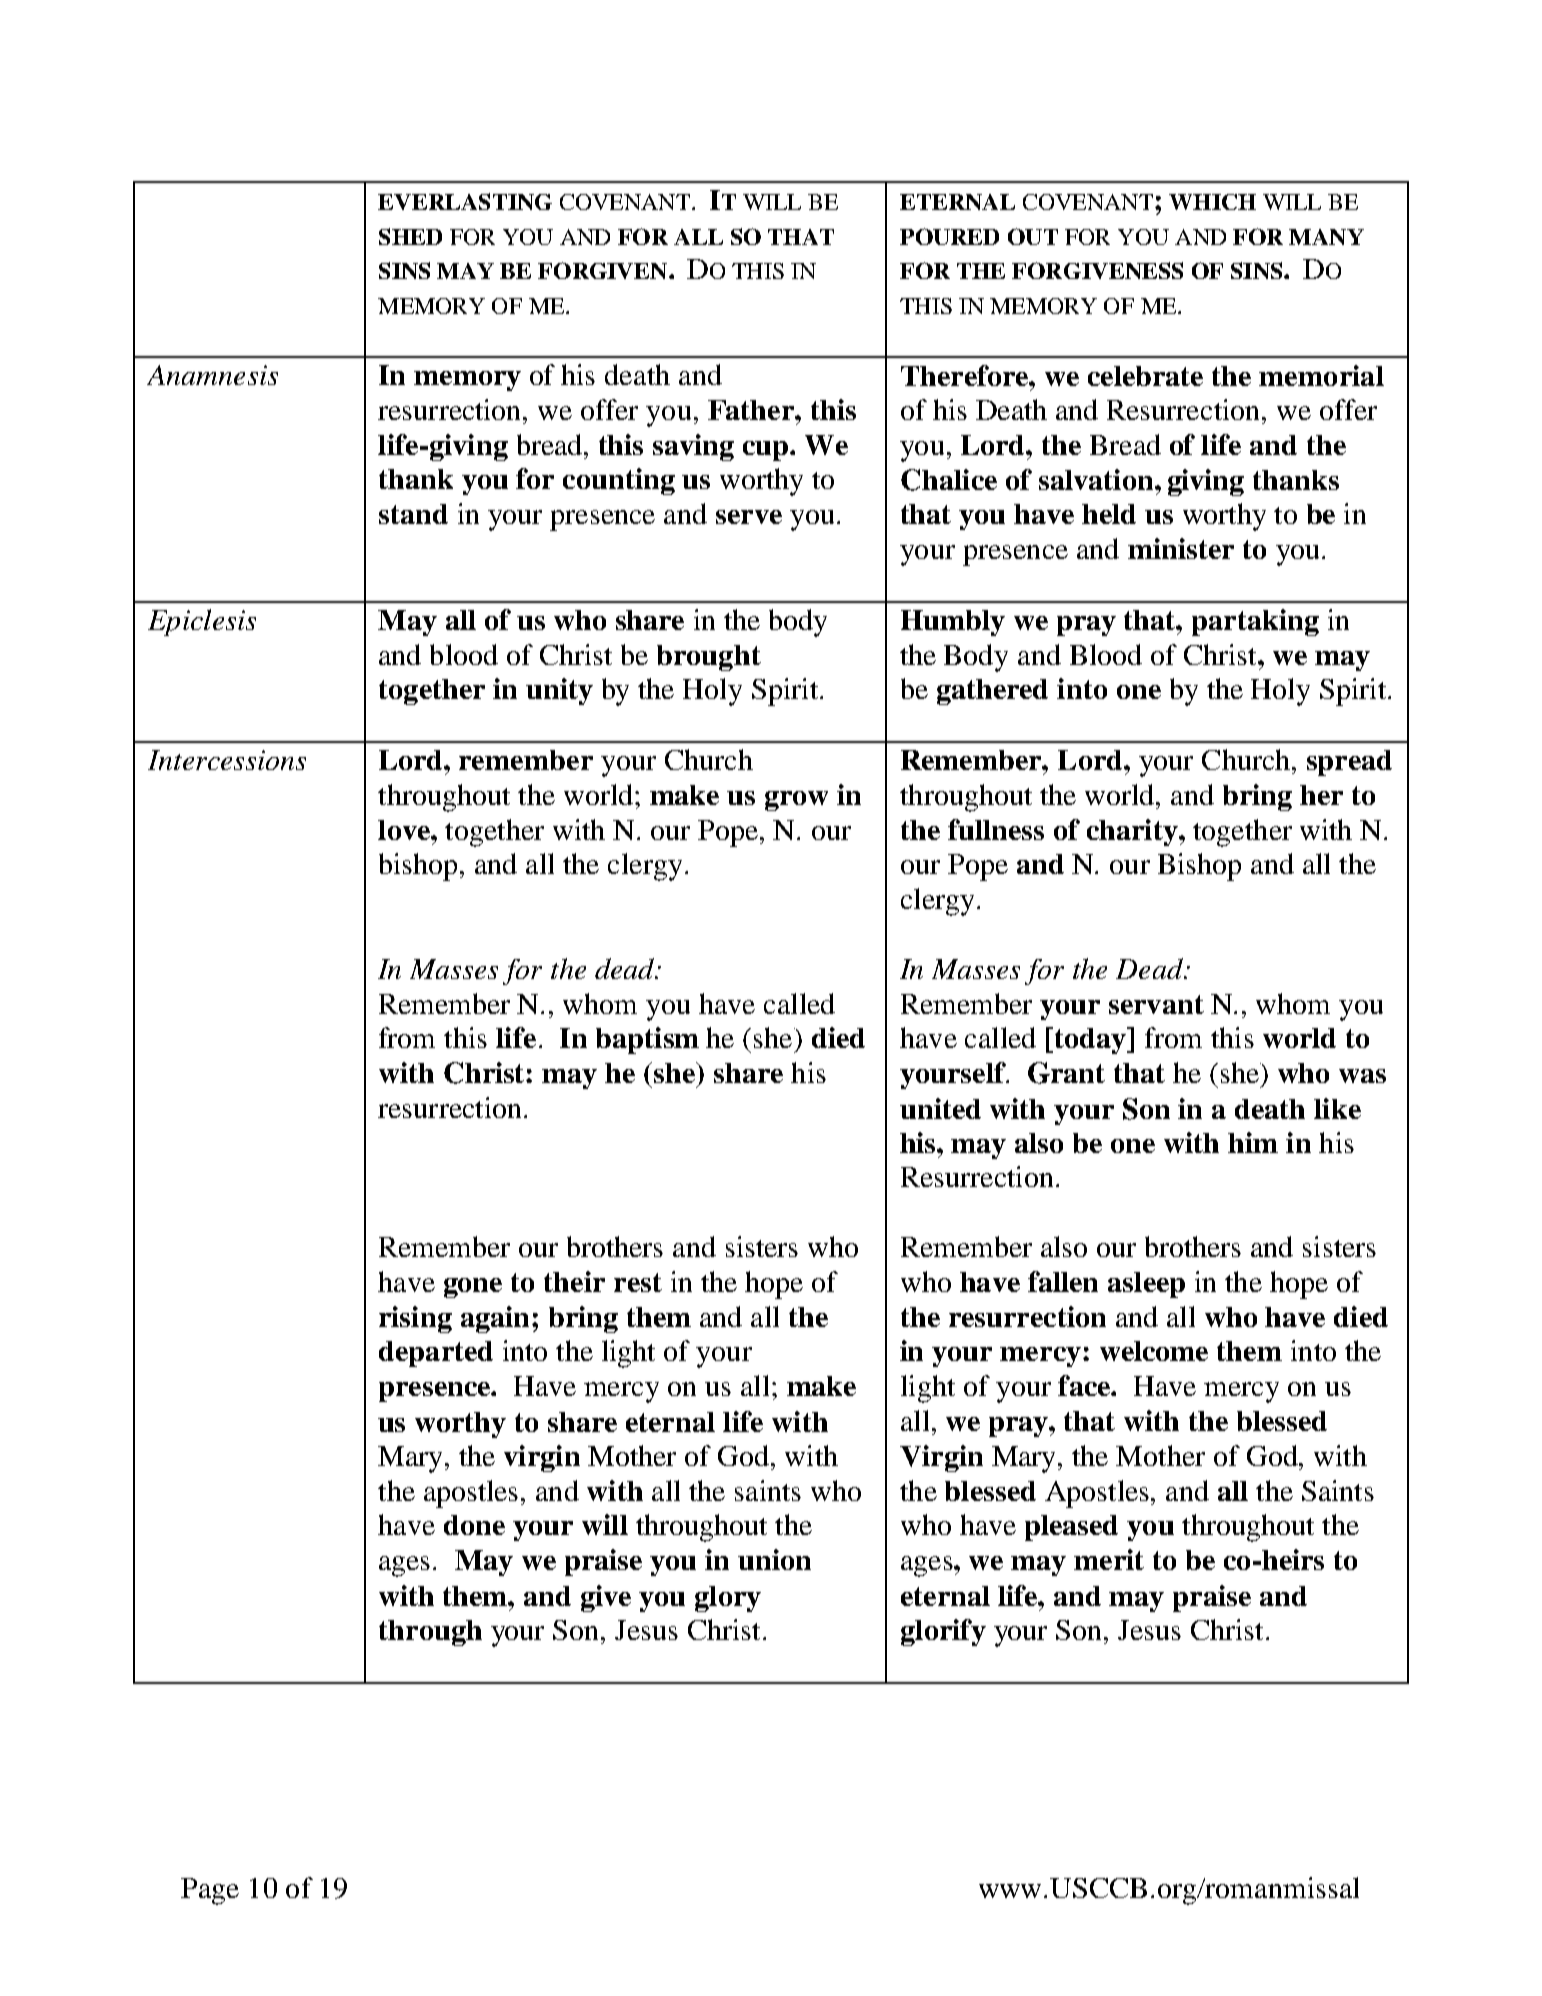  I want to click on rising, so click(415, 1319).
